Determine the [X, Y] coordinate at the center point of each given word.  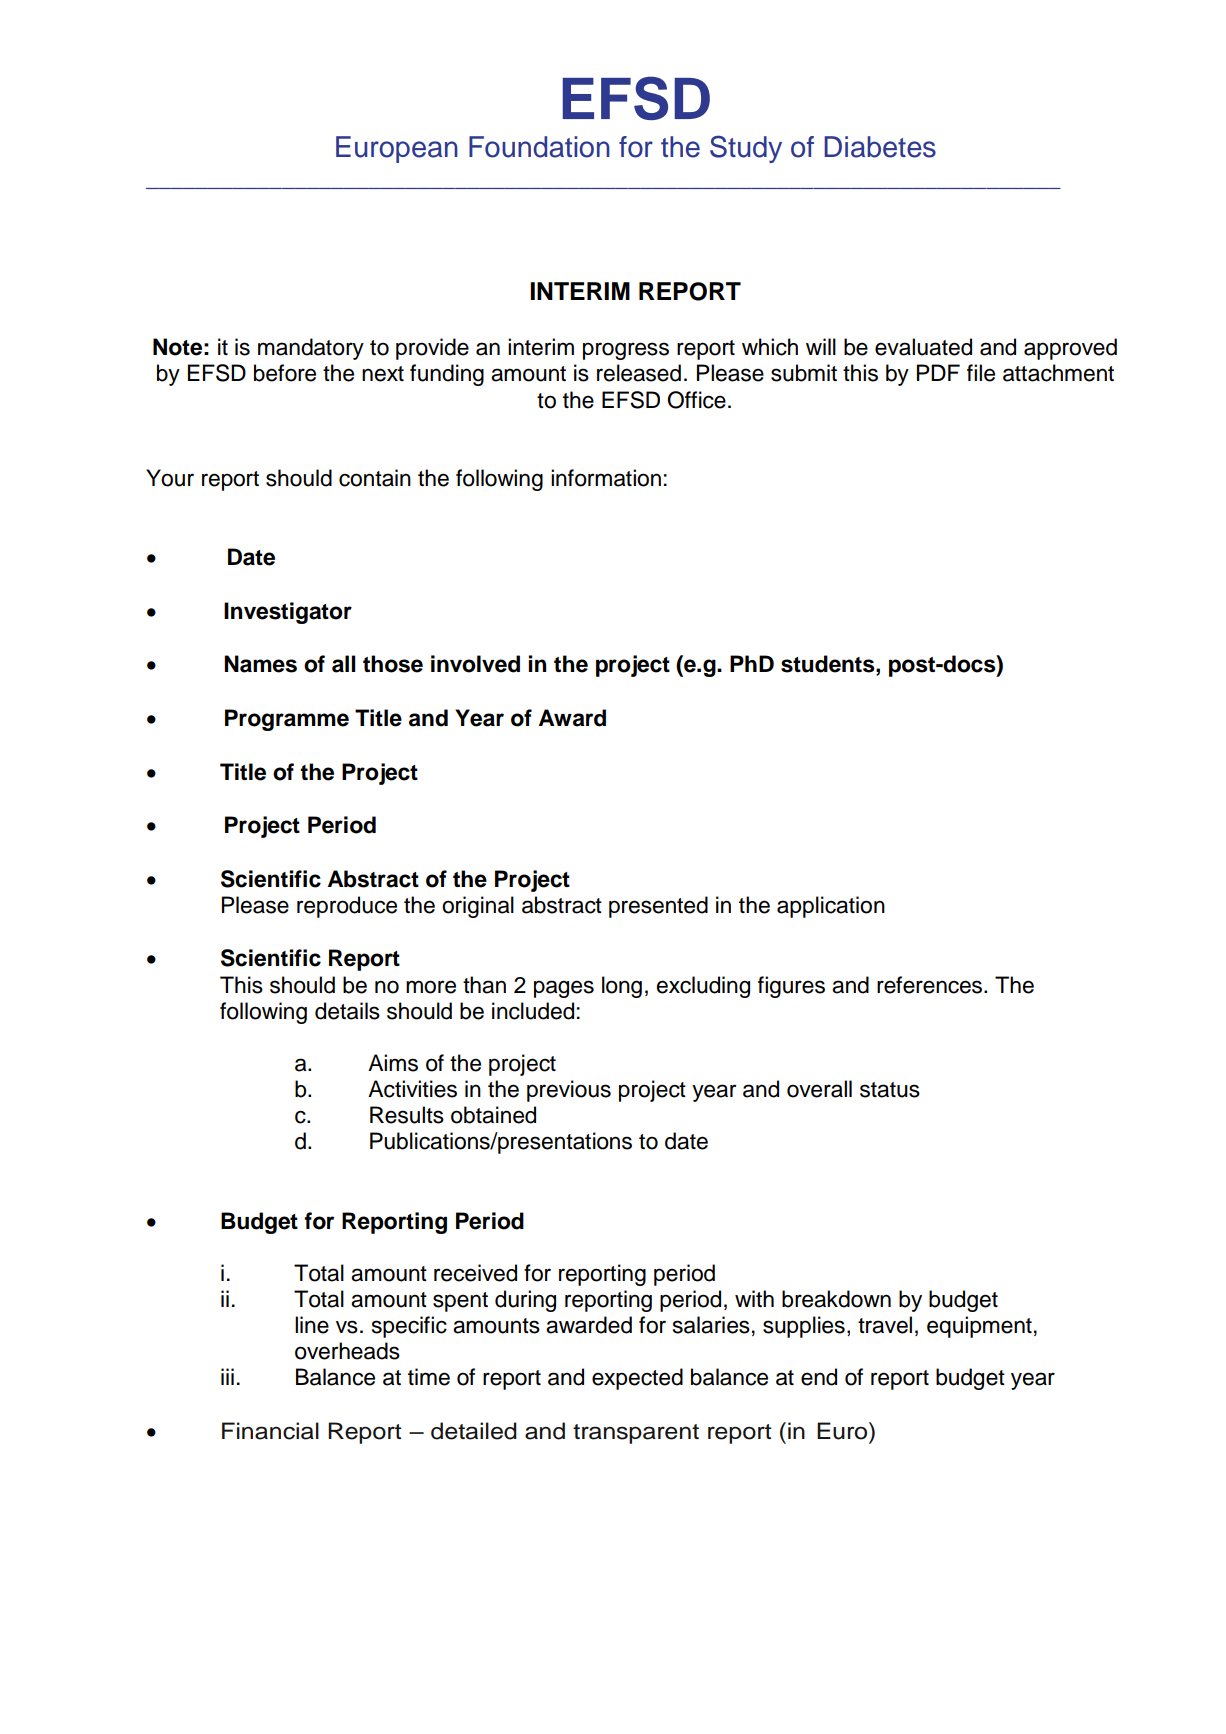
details [347, 1011]
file [981, 373]
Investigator [288, 613]
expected [637, 1379]
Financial [270, 1431]
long [622, 987]
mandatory [311, 349]
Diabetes [880, 147]
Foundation [539, 147]
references [931, 985]
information [606, 478]
